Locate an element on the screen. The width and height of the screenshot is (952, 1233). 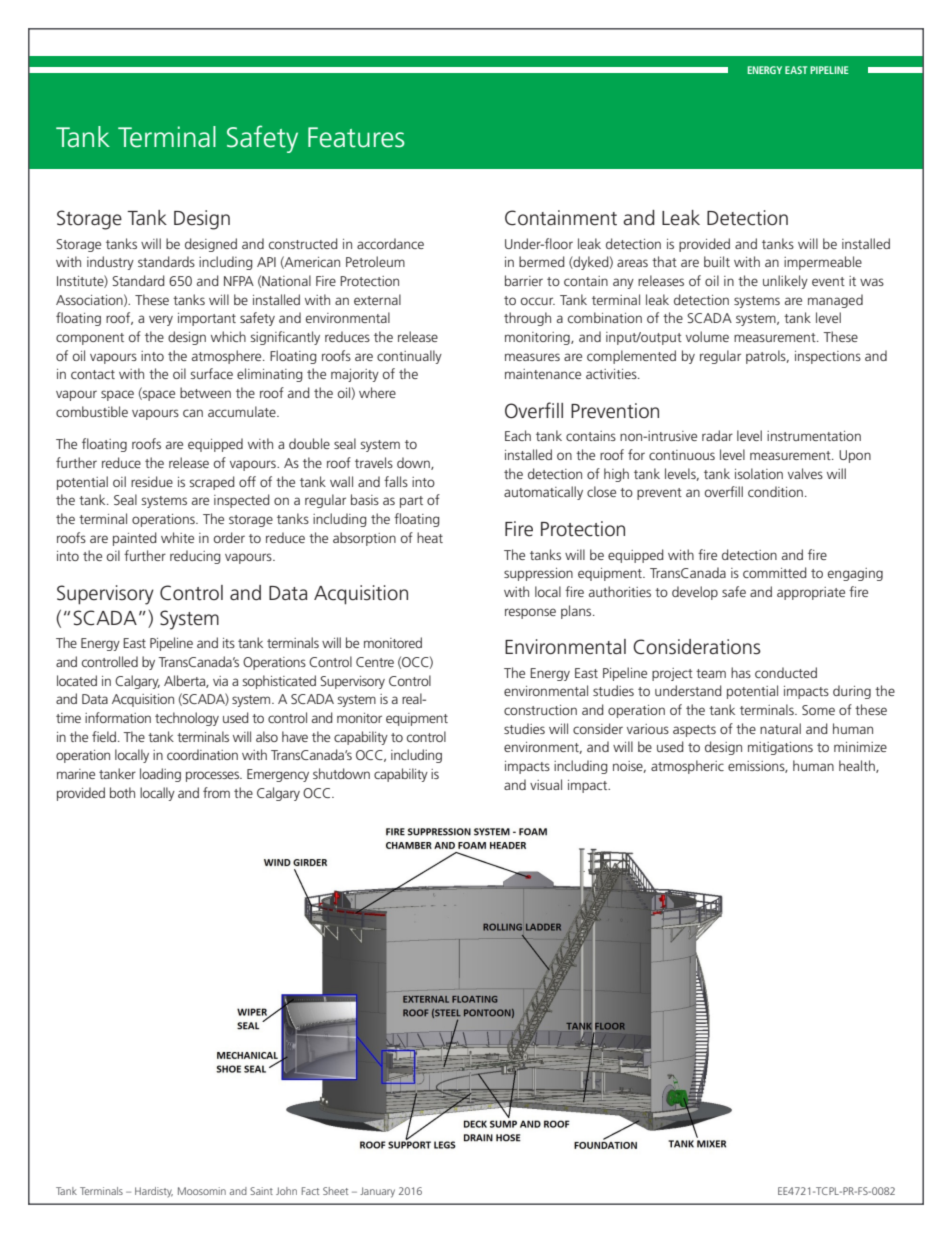
industry is located at coordinates (110, 263).
